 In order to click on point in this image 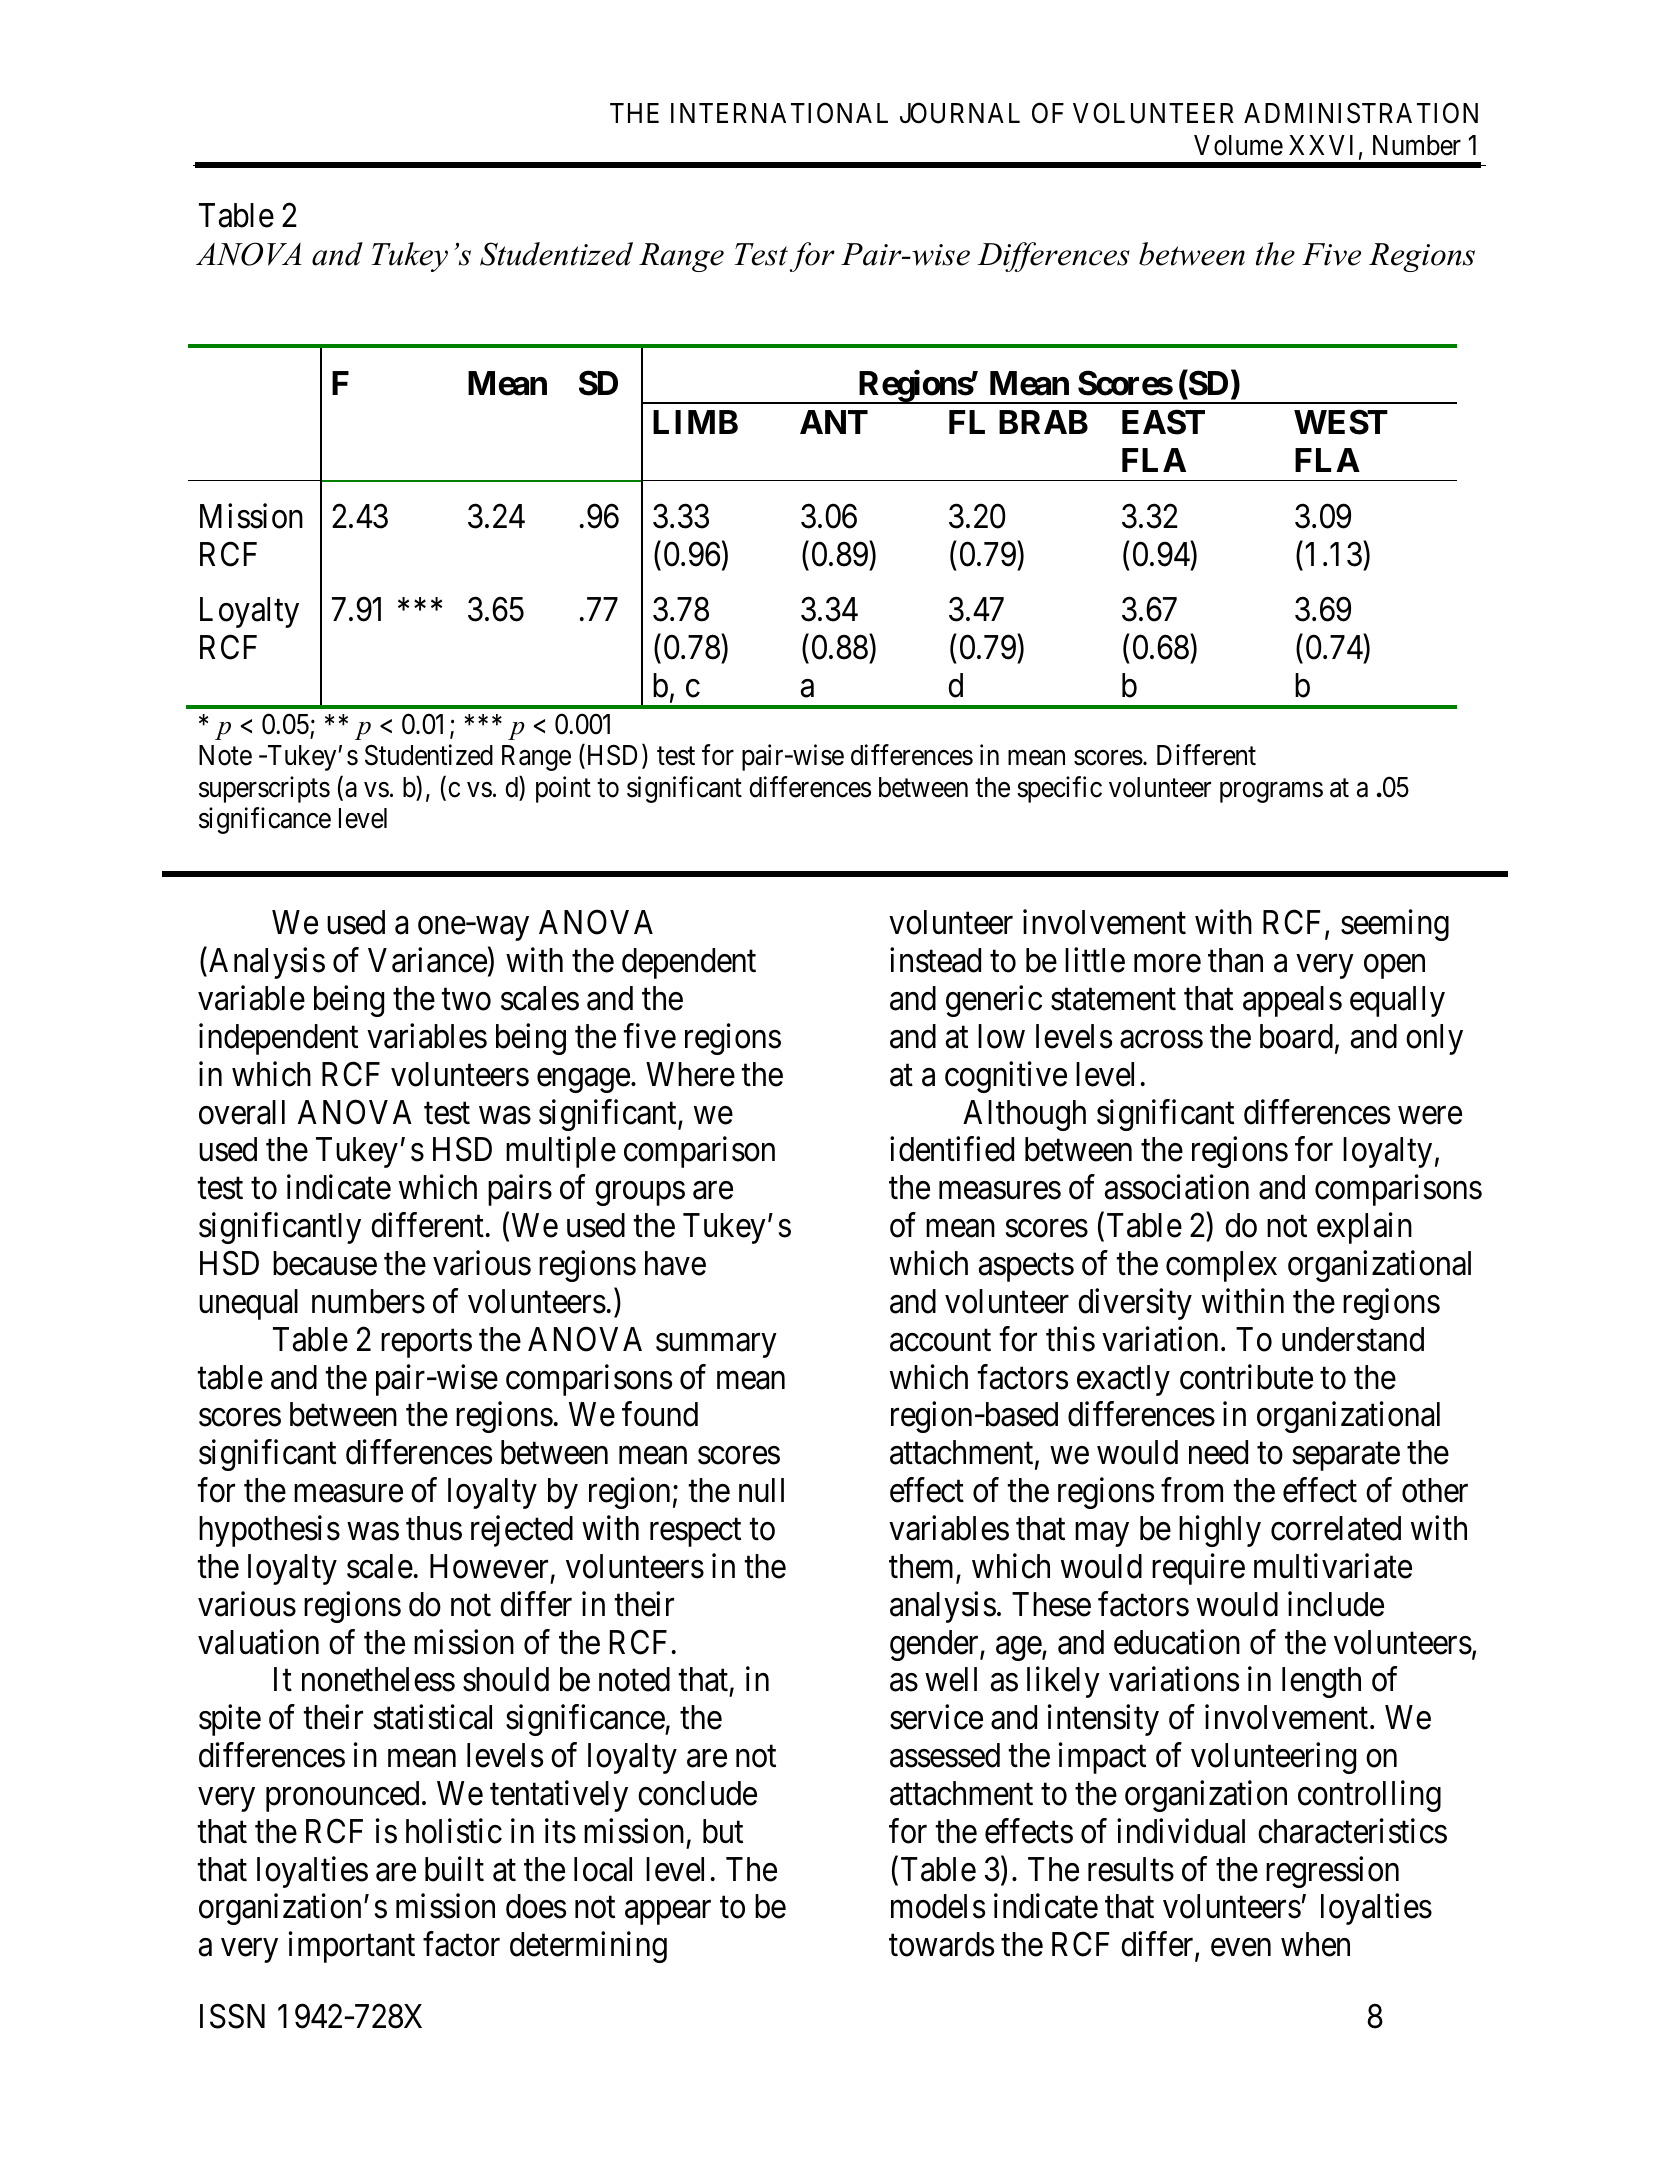, I will do `click(563, 789)`.
